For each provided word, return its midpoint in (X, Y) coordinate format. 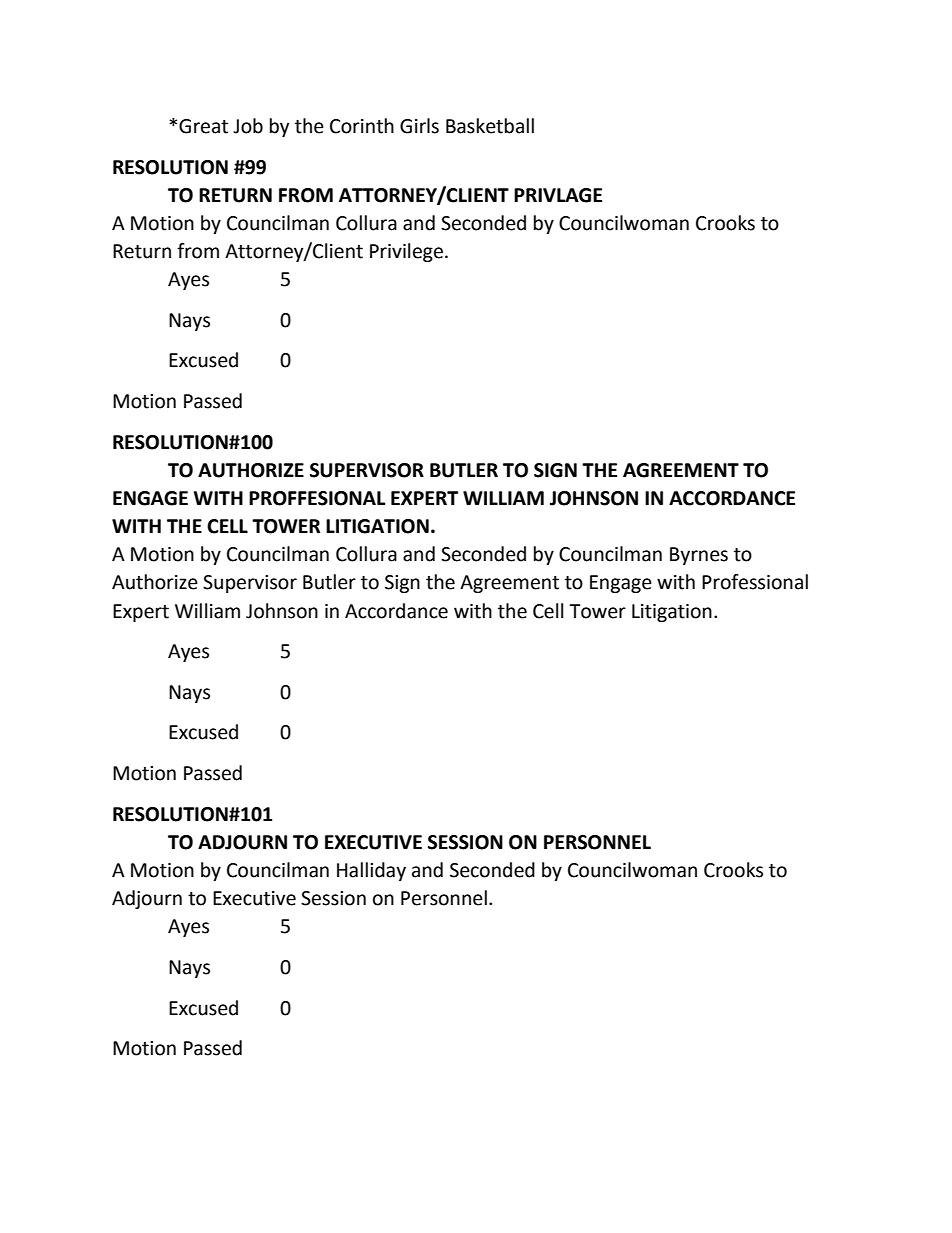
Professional (755, 582)
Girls (419, 126)
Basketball (490, 126)
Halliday (371, 871)
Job (248, 126)
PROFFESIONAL (317, 498)
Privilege (406, 252)
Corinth (362, 126)
